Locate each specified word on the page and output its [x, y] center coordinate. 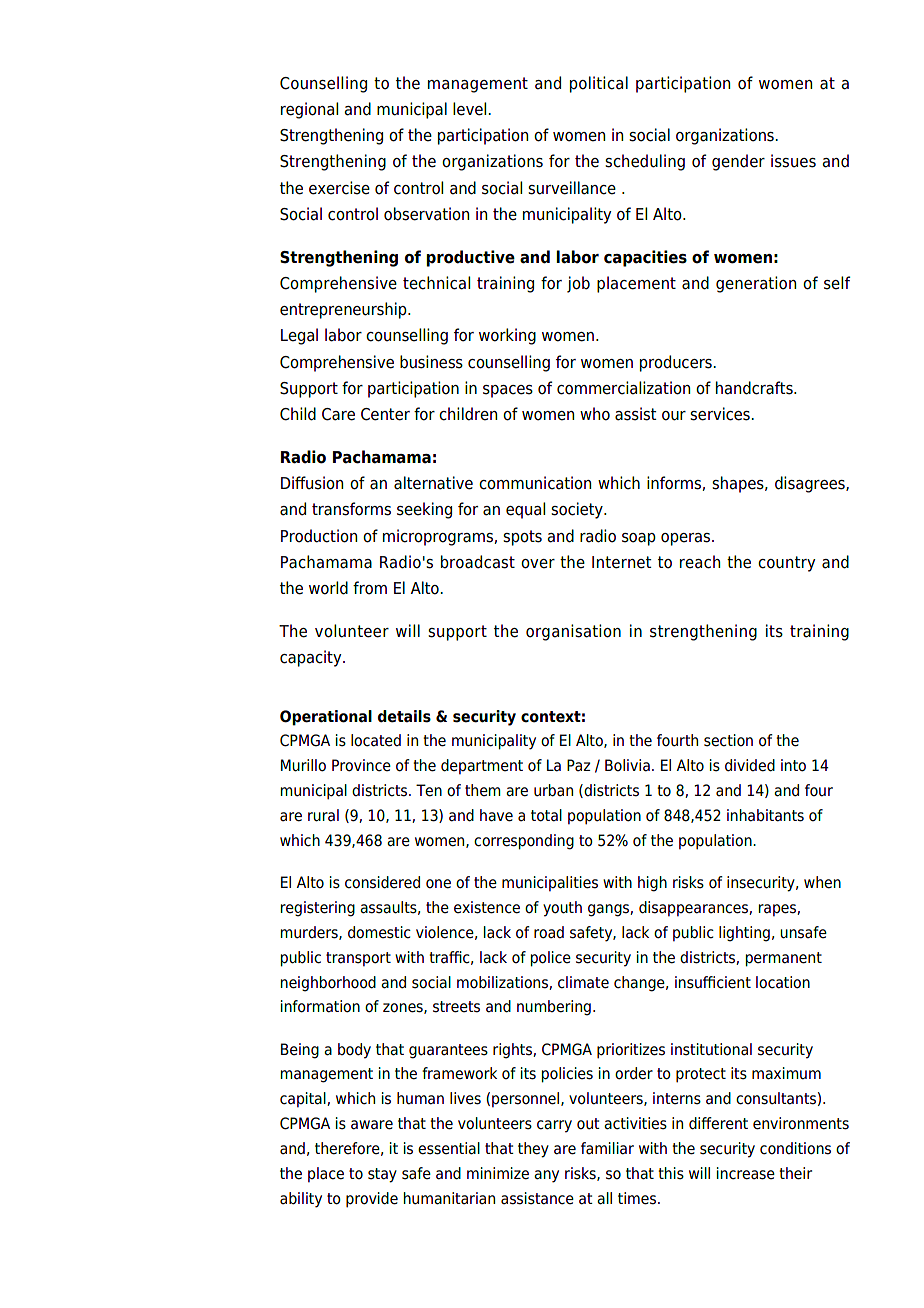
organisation [573, 632]
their [795, 1173]
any [546, 1176]
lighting [744, 934]
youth [562, 909]
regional [309, 110]
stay [382, 1175]
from [370, 588]
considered [382, 882]
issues [793, 161]
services [721, 414]
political [599, 84]
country [786, 564]
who [595, 414]
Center [385, 414]
